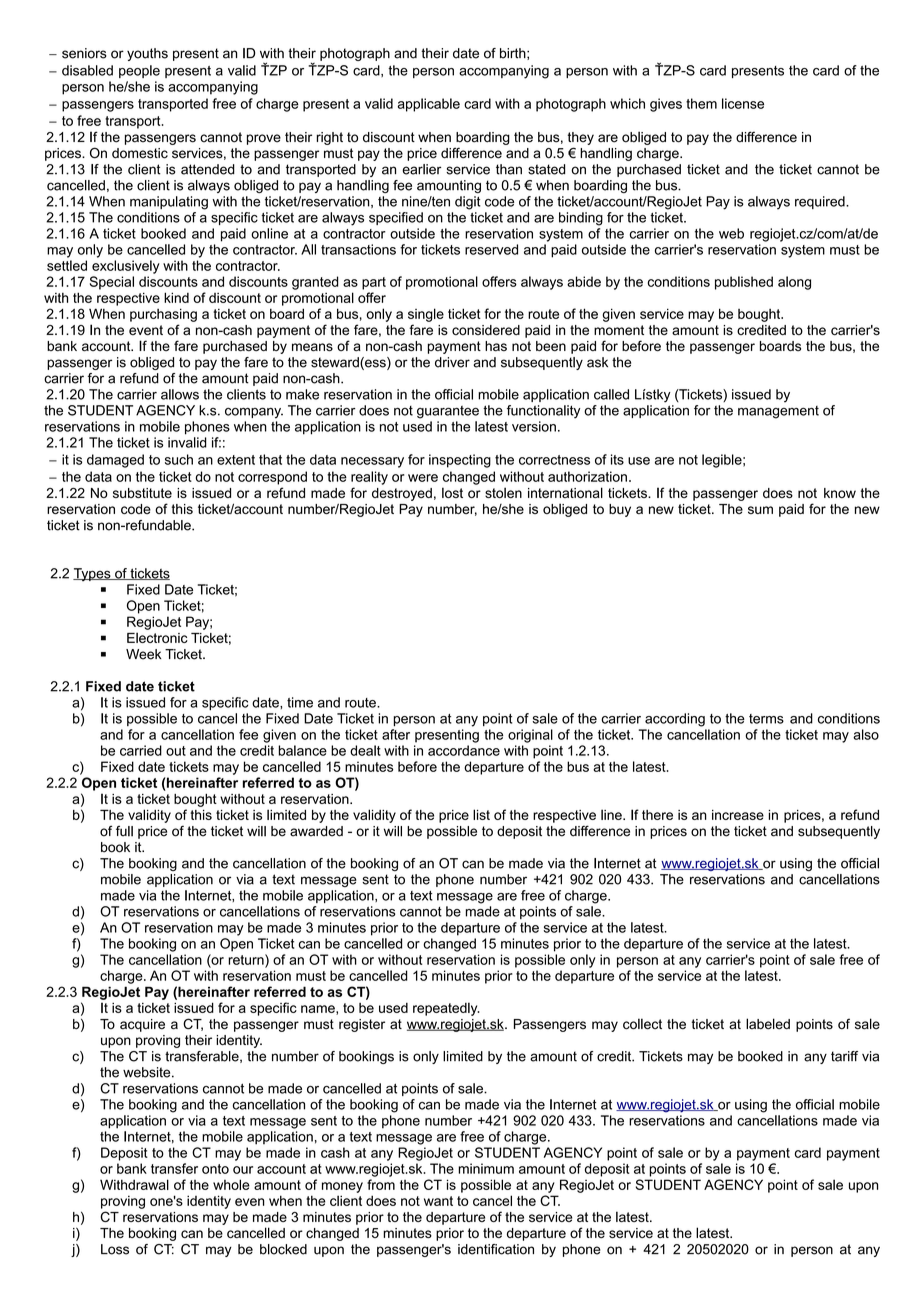  What do you see at coordinates (743, 103) in the page?
I see `license` at bounding box center [743, 103].
